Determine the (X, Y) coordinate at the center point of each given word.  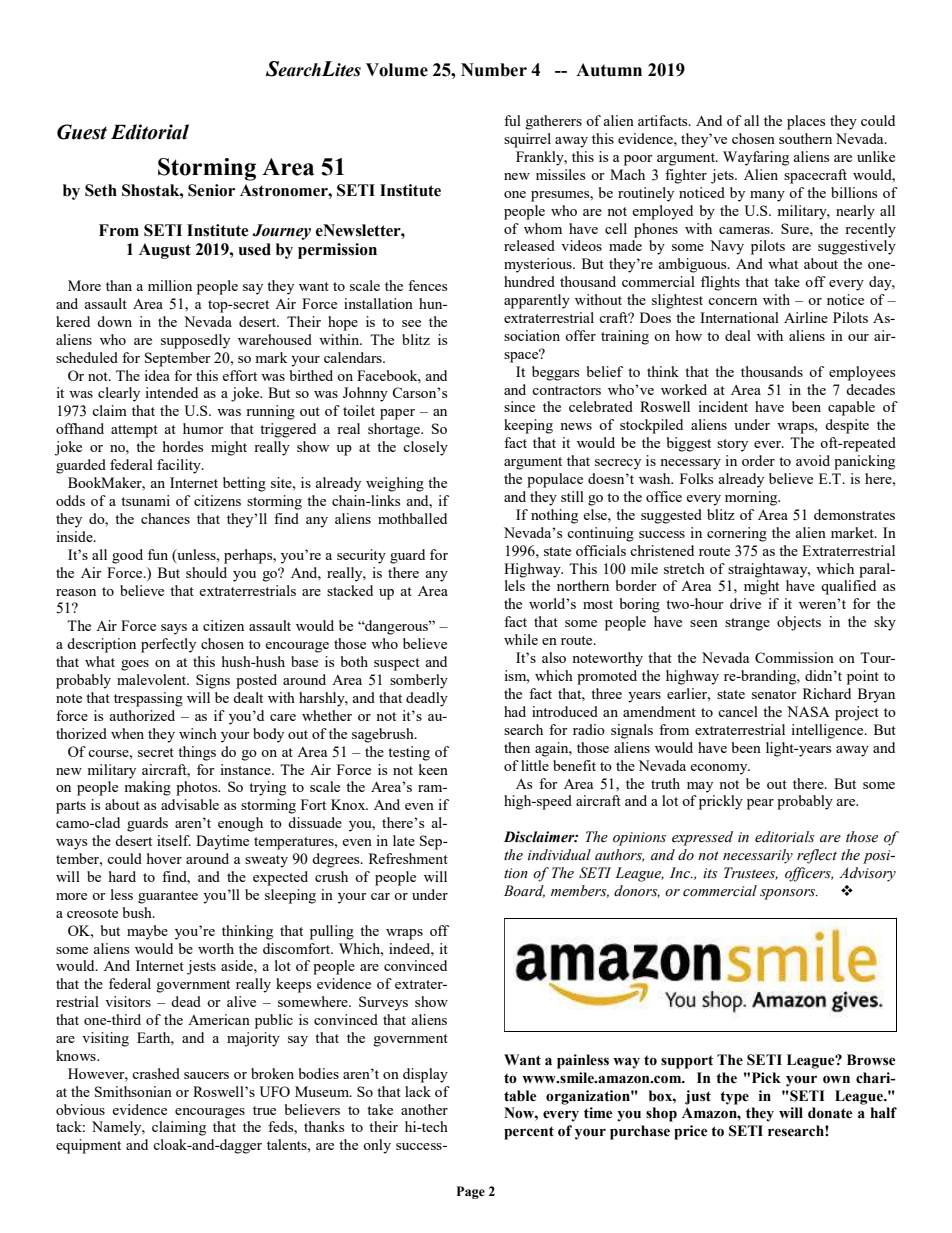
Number (494, 70)
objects (799, 623)
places (806, 122)
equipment (88, 1146)
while (521, 639)
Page (471, 1192)
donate (830, 1113)
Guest (82, 132)
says (174, 629)
